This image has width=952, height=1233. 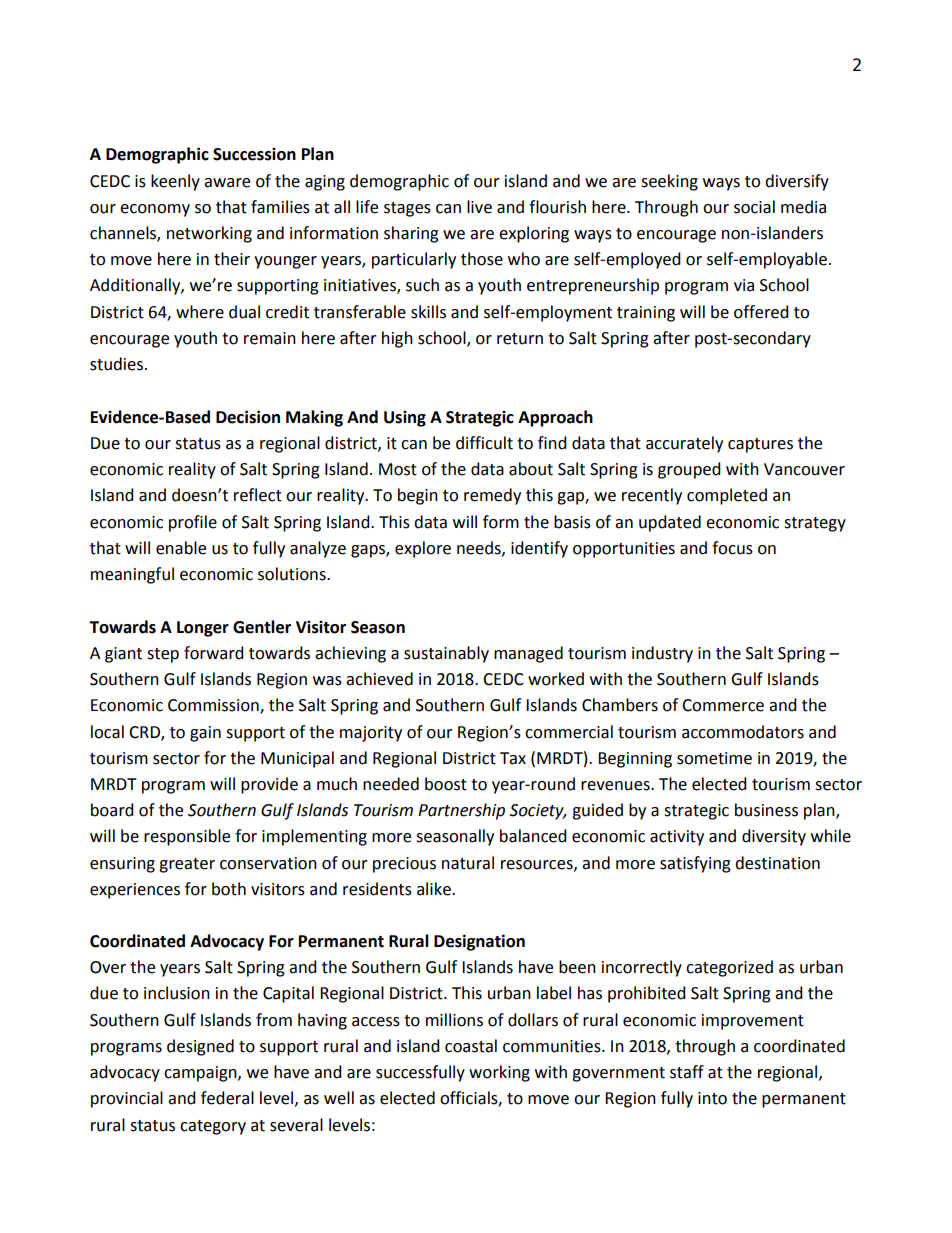 What do you see at coordinates (118, 364) in the image?
I see `studies` at bounding box center [118, 364].
